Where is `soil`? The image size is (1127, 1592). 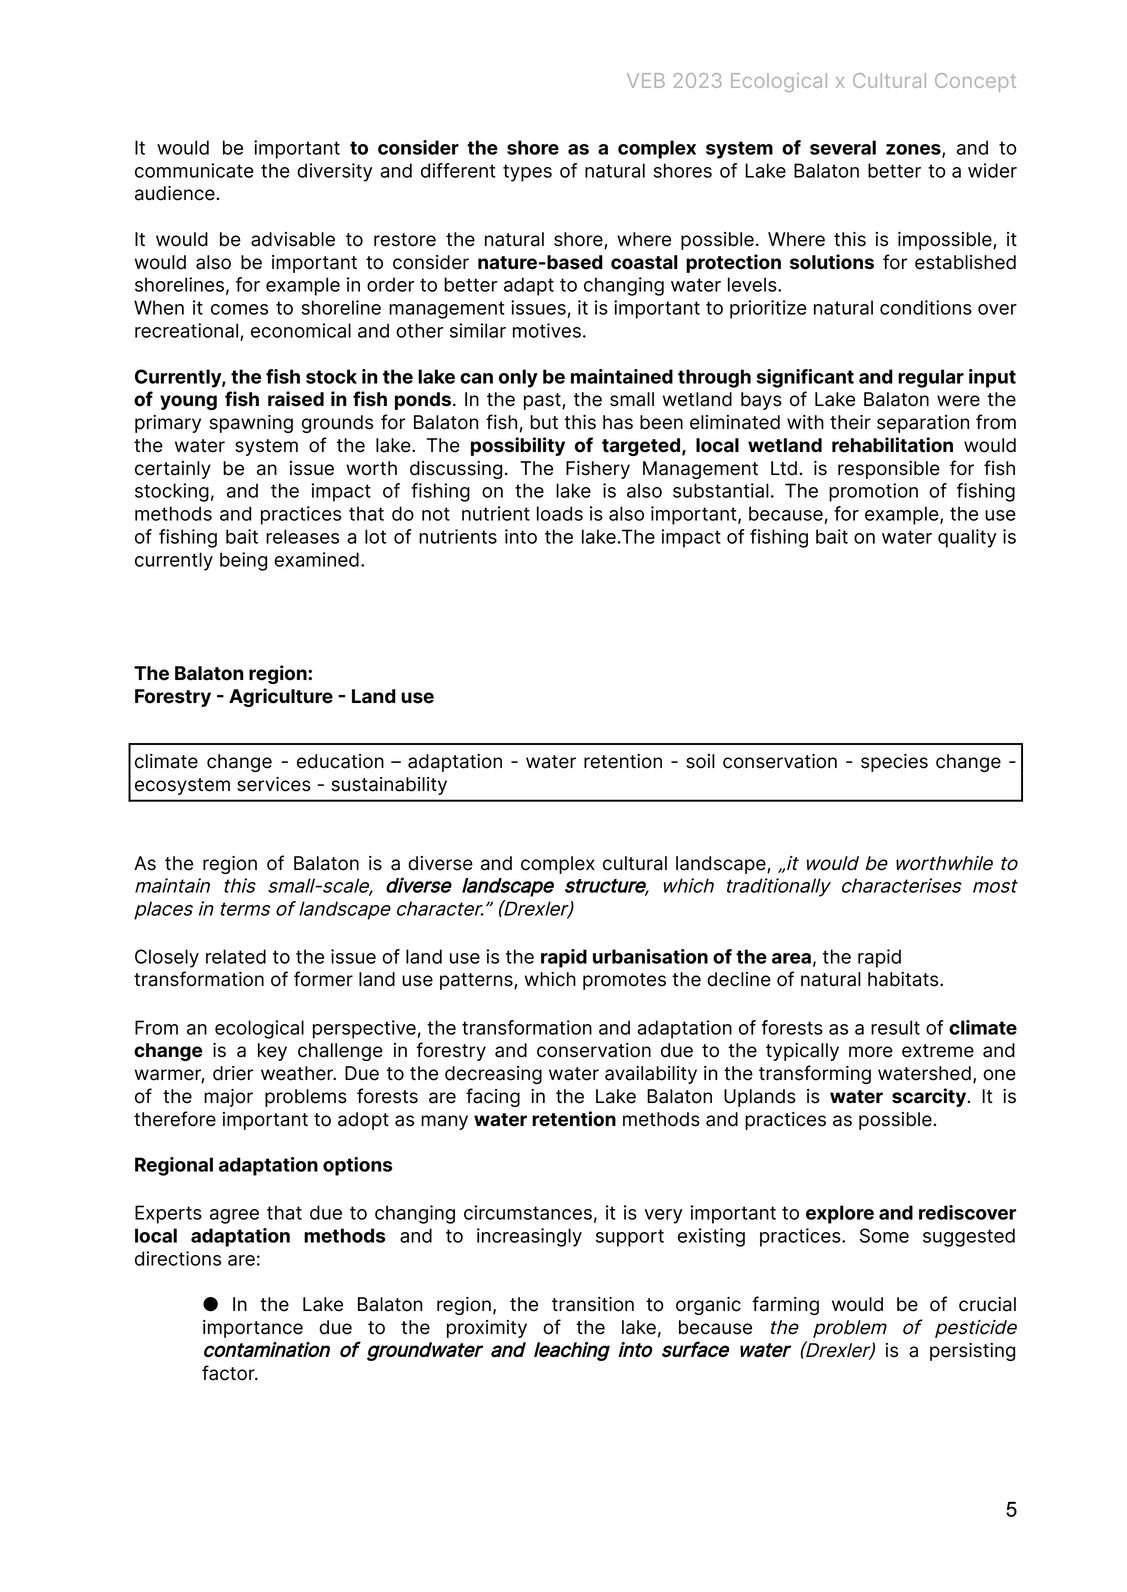
soil is located at coordinates (700, 761).
